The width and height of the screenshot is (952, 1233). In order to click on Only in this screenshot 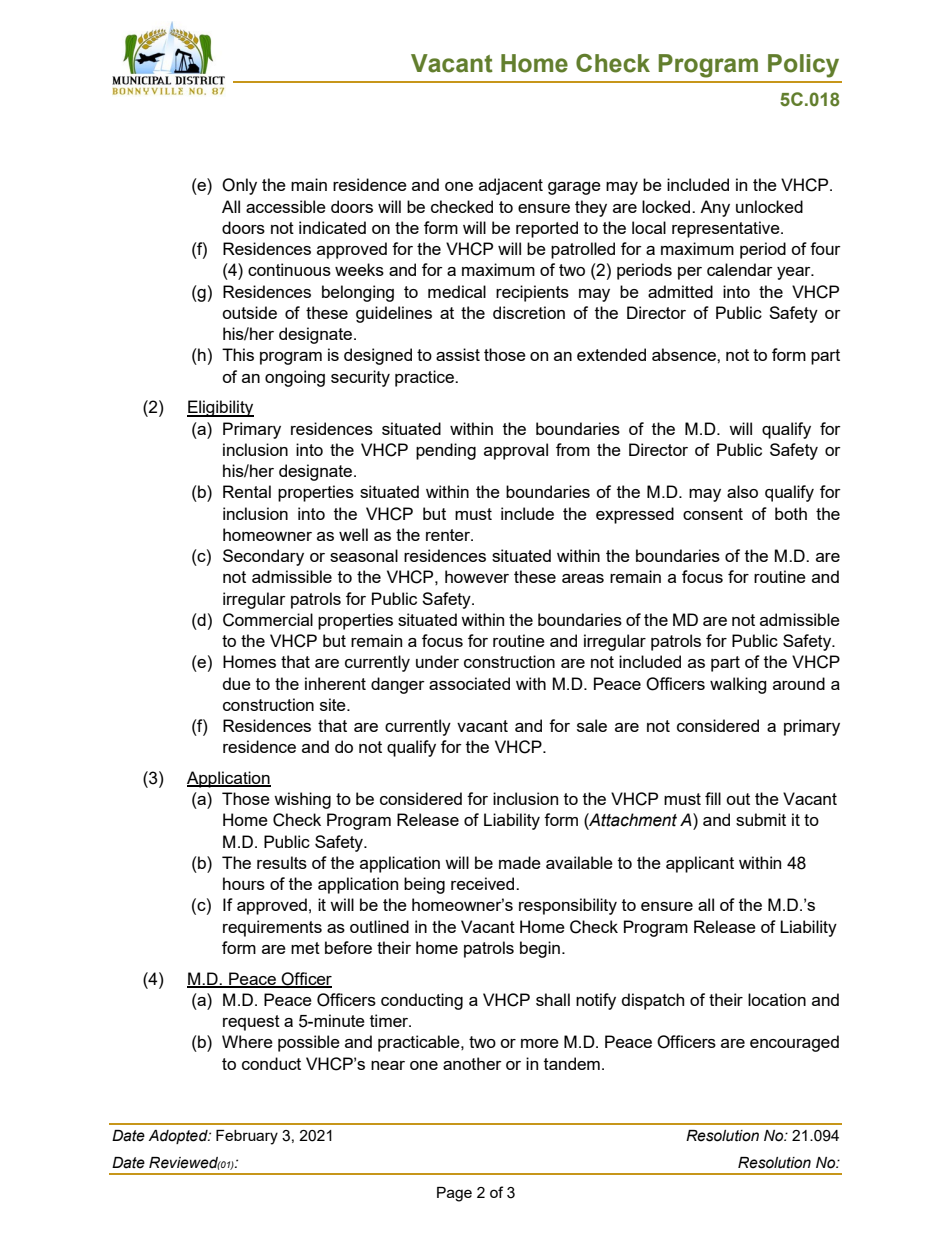, I will do `click(239, 186)`.
